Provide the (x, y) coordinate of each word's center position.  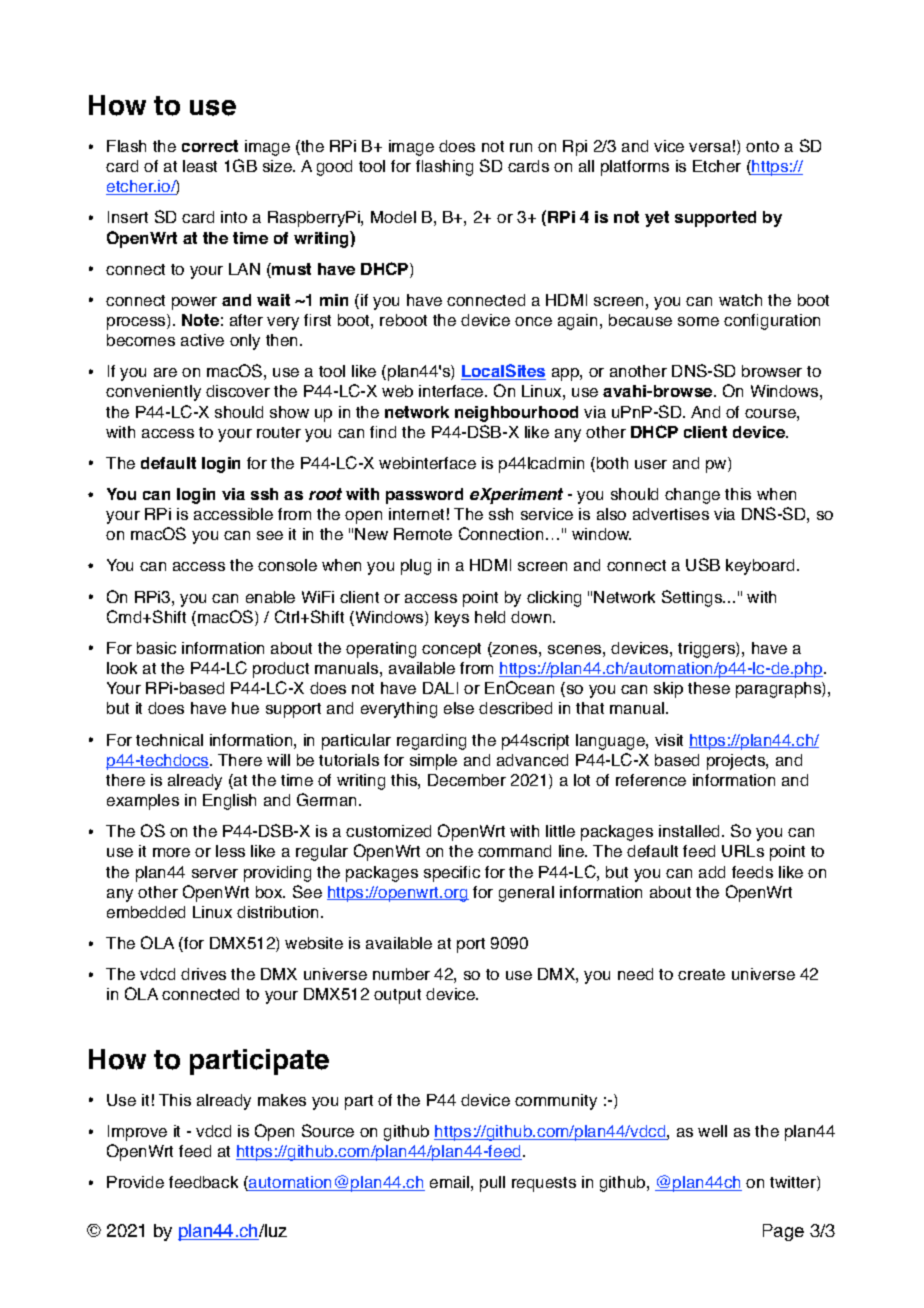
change (692, 496)
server (215, 873)
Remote (423, 534)
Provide (135, 1182)
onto (762, 146)
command (514, 851)
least (200, 166)
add (712, 872)
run (521, 147)
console (287, 565)
